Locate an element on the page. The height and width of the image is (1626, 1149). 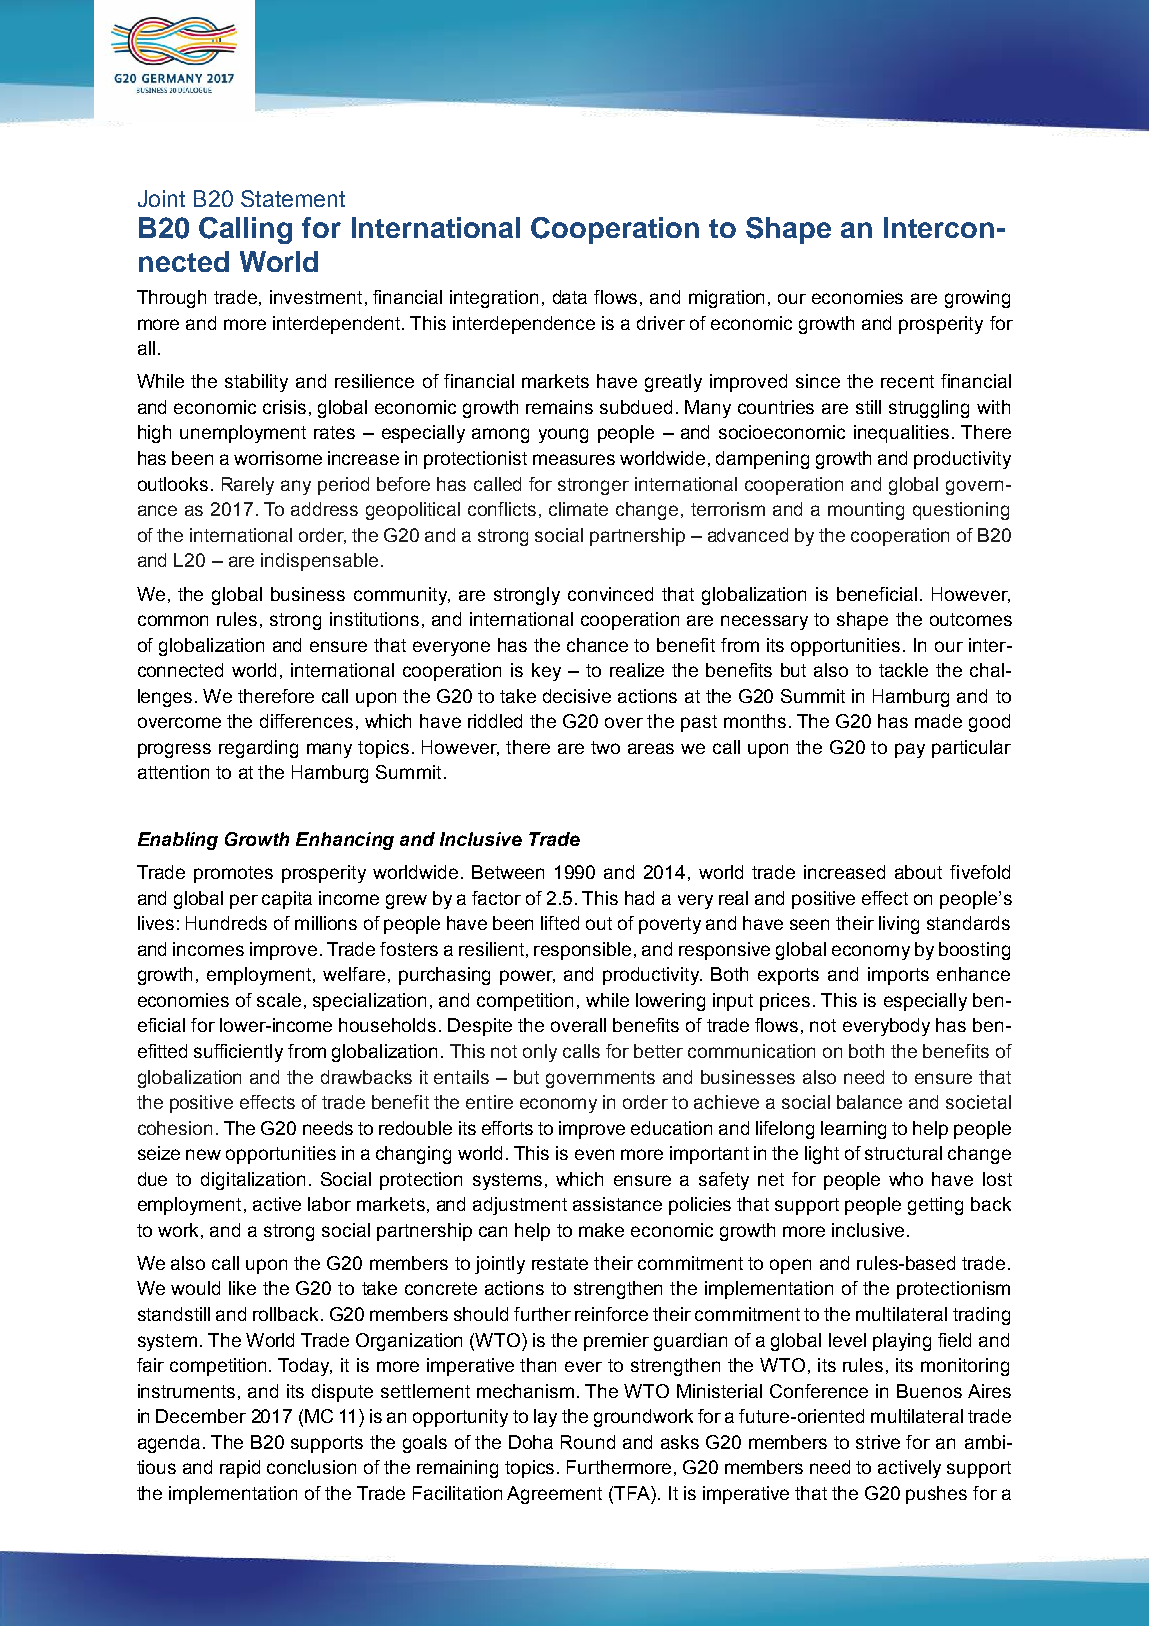
Doha is located at coordinates (531, 1442).
